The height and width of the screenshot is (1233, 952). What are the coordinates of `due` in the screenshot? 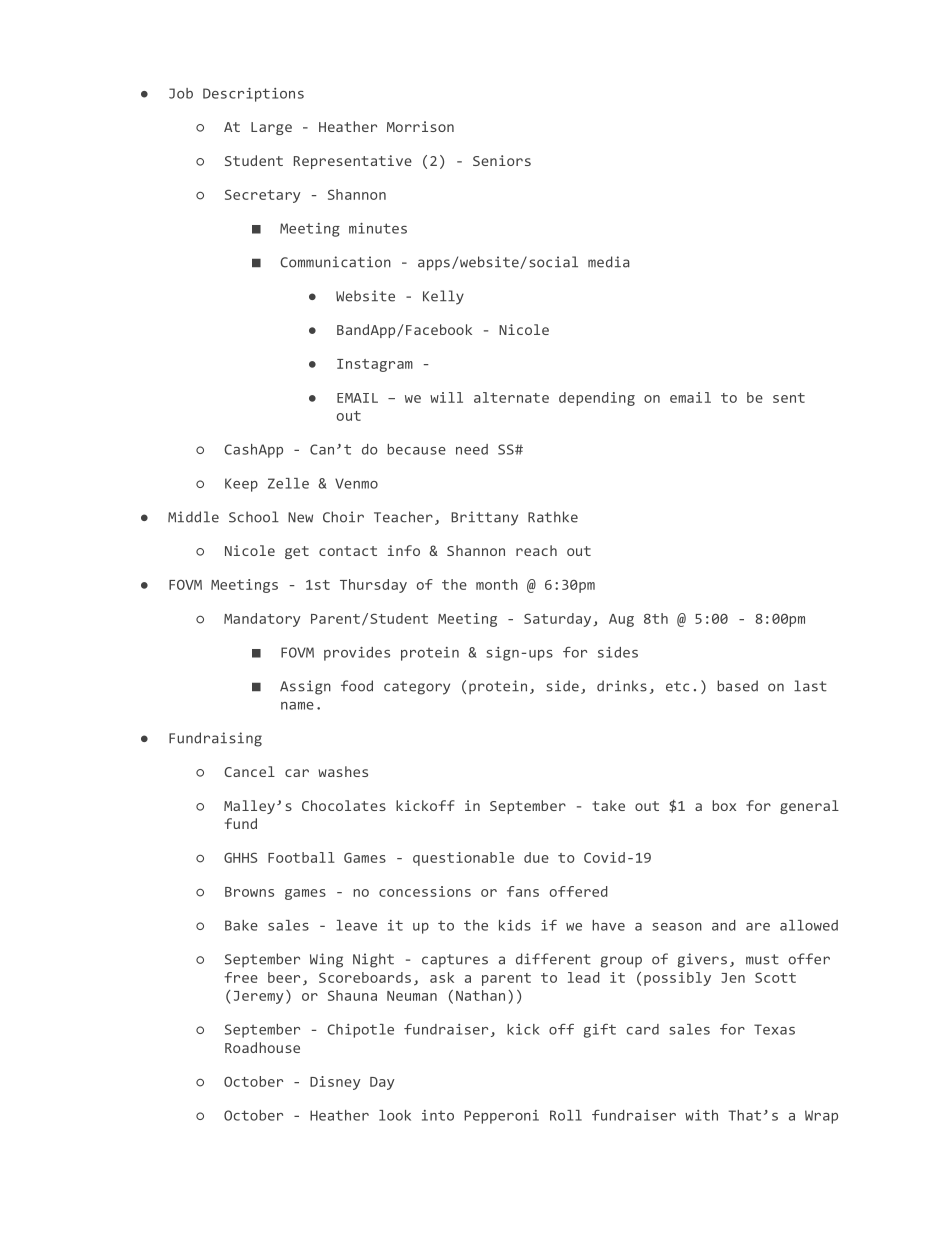 It's located at (536, 857).
